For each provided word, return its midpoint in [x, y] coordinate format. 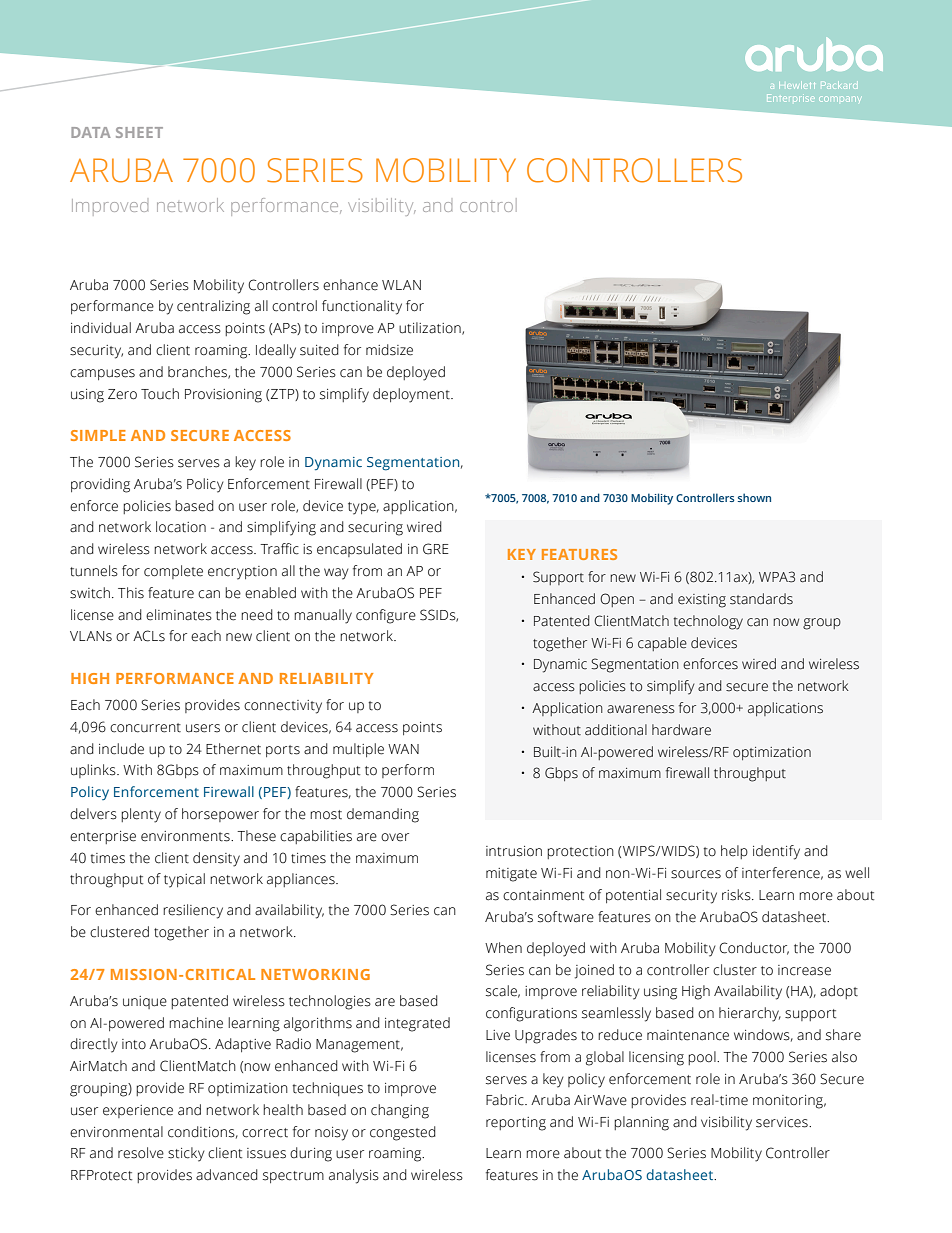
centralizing [213, 307]
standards [761, 599]
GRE [436, 549]
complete [173, 572]
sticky [186, 1154]
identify [776, 852]
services [783, 1122]
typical [184, 880]
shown [754, 497]
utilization [431, 328]
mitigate [511, 875]
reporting [516, 1124]
